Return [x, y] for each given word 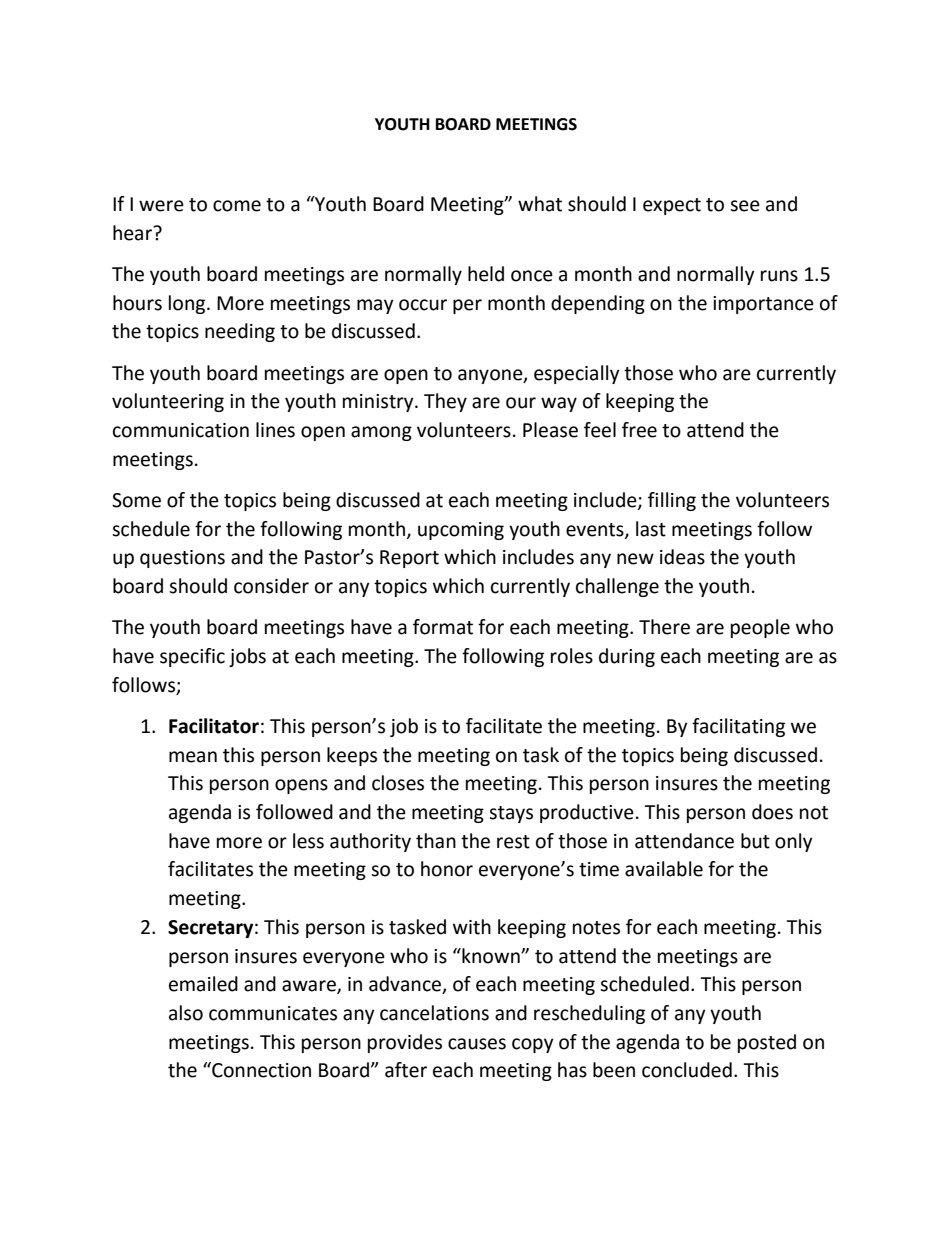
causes [477, 1044]
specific [192, 657]
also [186, 1013]
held [486, 274]
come [237, 206]
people [760, 628]
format [443, 627]
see [745, 206]
